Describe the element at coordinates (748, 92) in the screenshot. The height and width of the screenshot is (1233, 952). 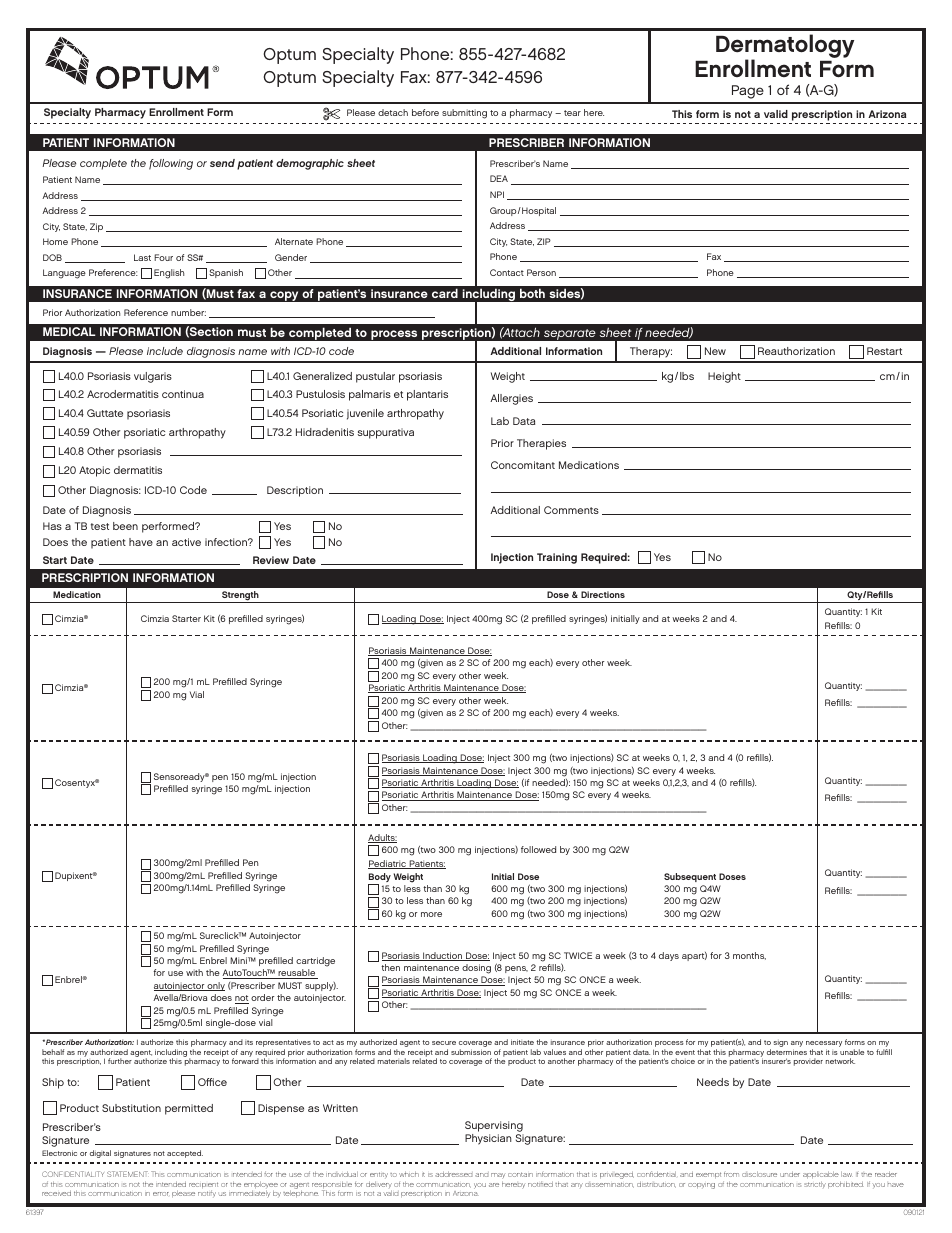
I see `Page` at that location.
